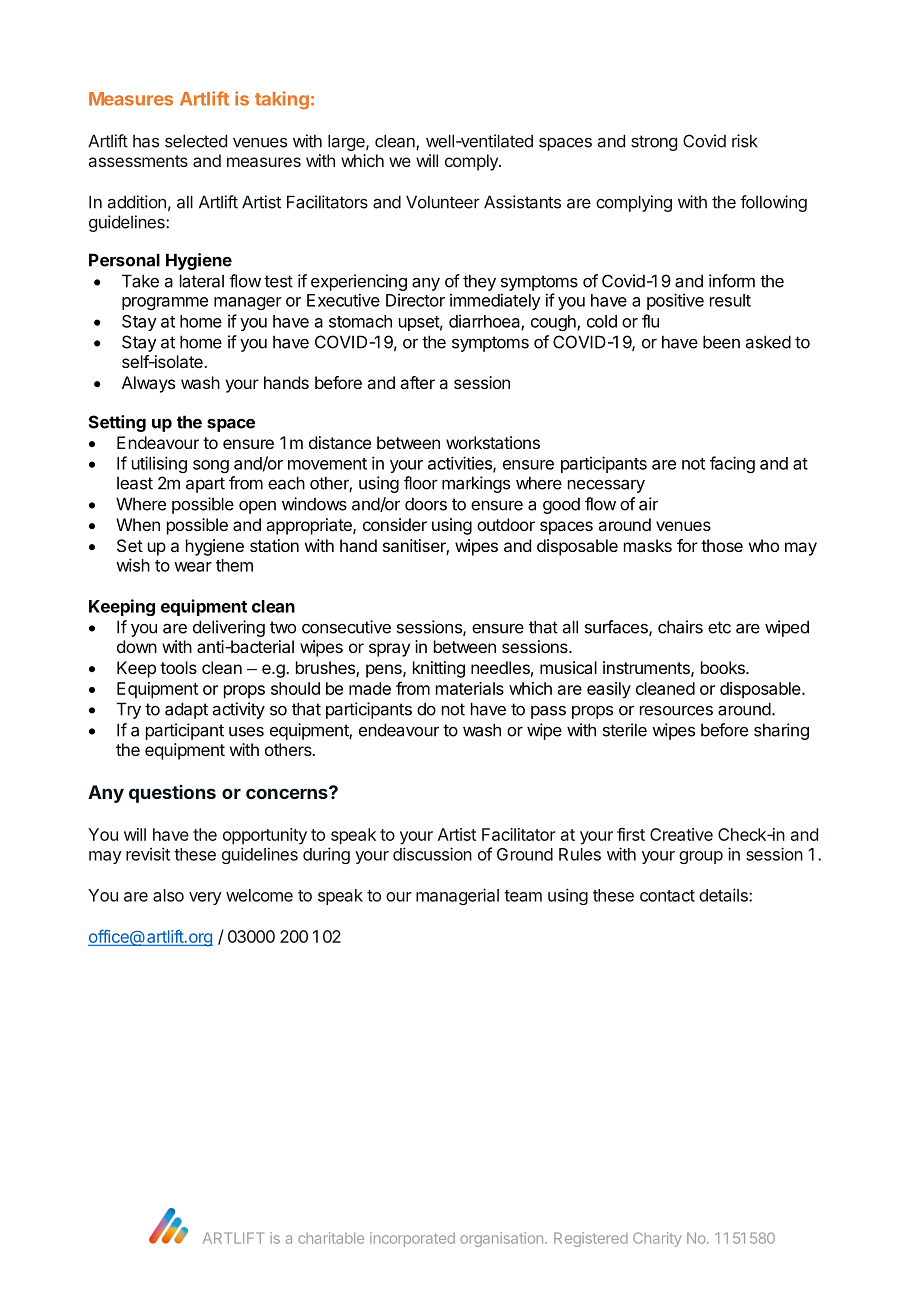 The height and width of the screenshot is (1308, 924). Describe the element at coordinates (724, 667) in the screenshot. I see `books` at that location.
